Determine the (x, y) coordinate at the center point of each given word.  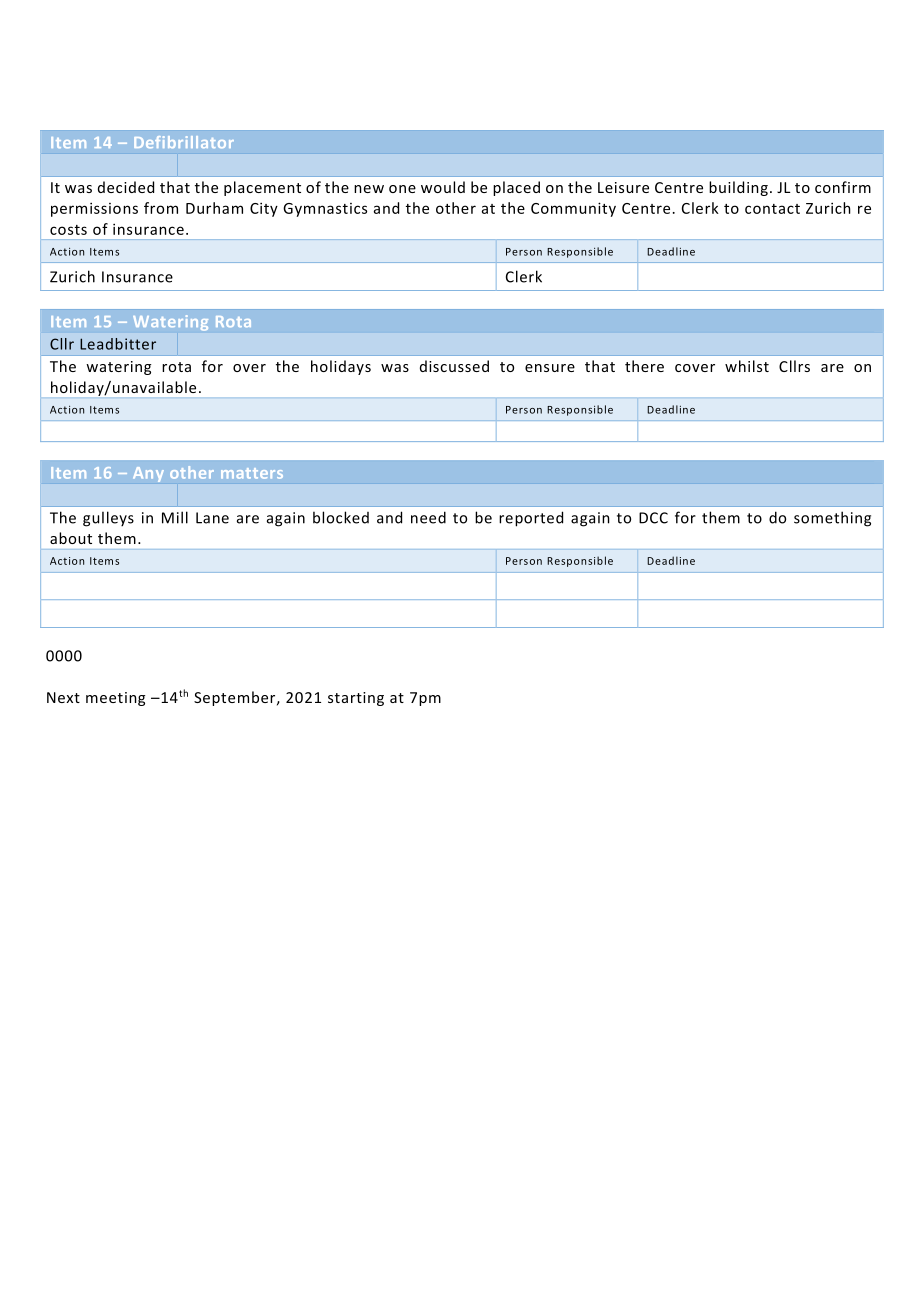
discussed (454, 366)
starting (356, 699)
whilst (747, 366)
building (738, 188)
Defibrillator (184, 142)
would (443, 187)
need (428, 517)
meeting (115, 699)
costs (68, 230)
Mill (175, 517)
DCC (653, 518)
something (832, 519)
